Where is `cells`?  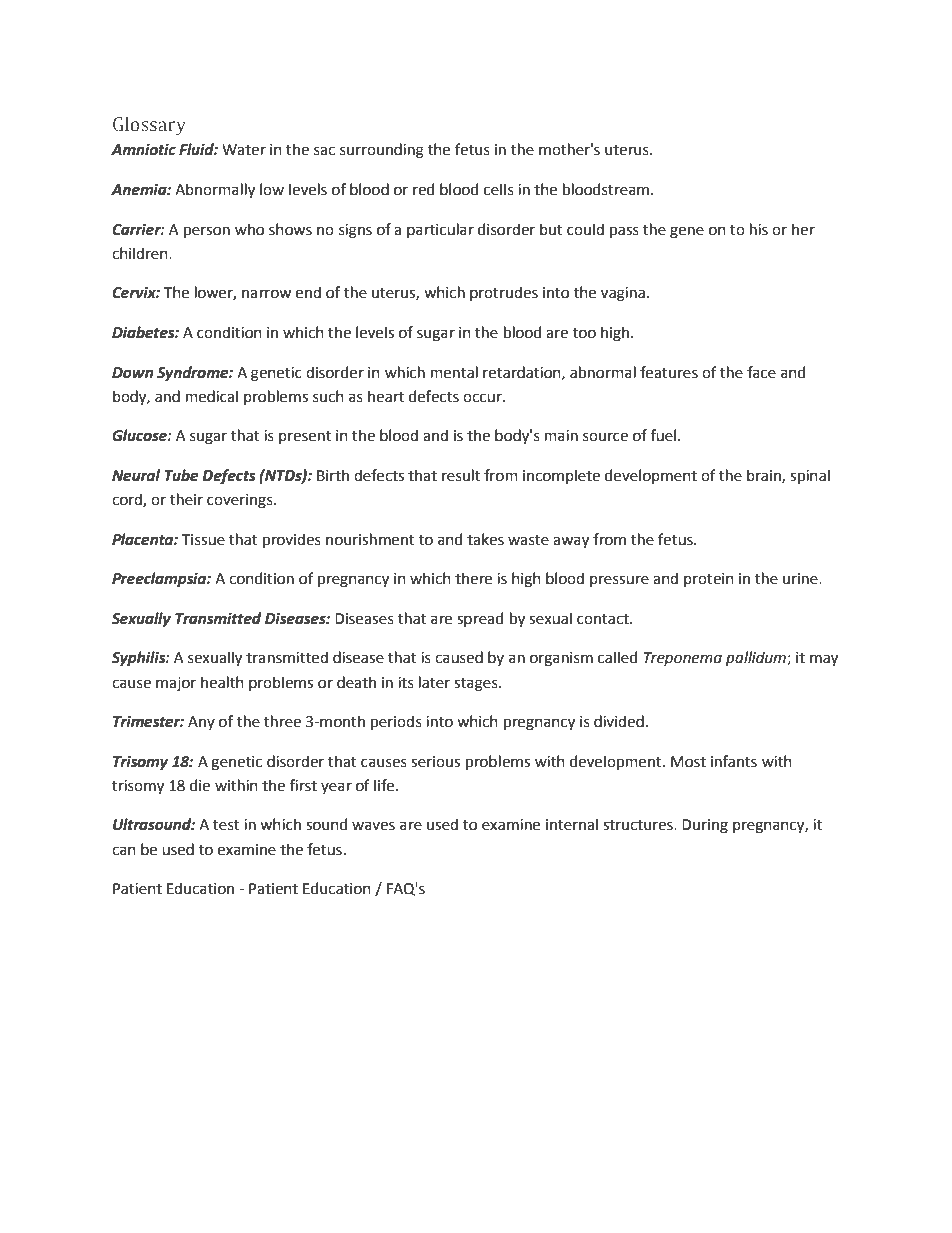
cells is located at coordinates (499, 189).
